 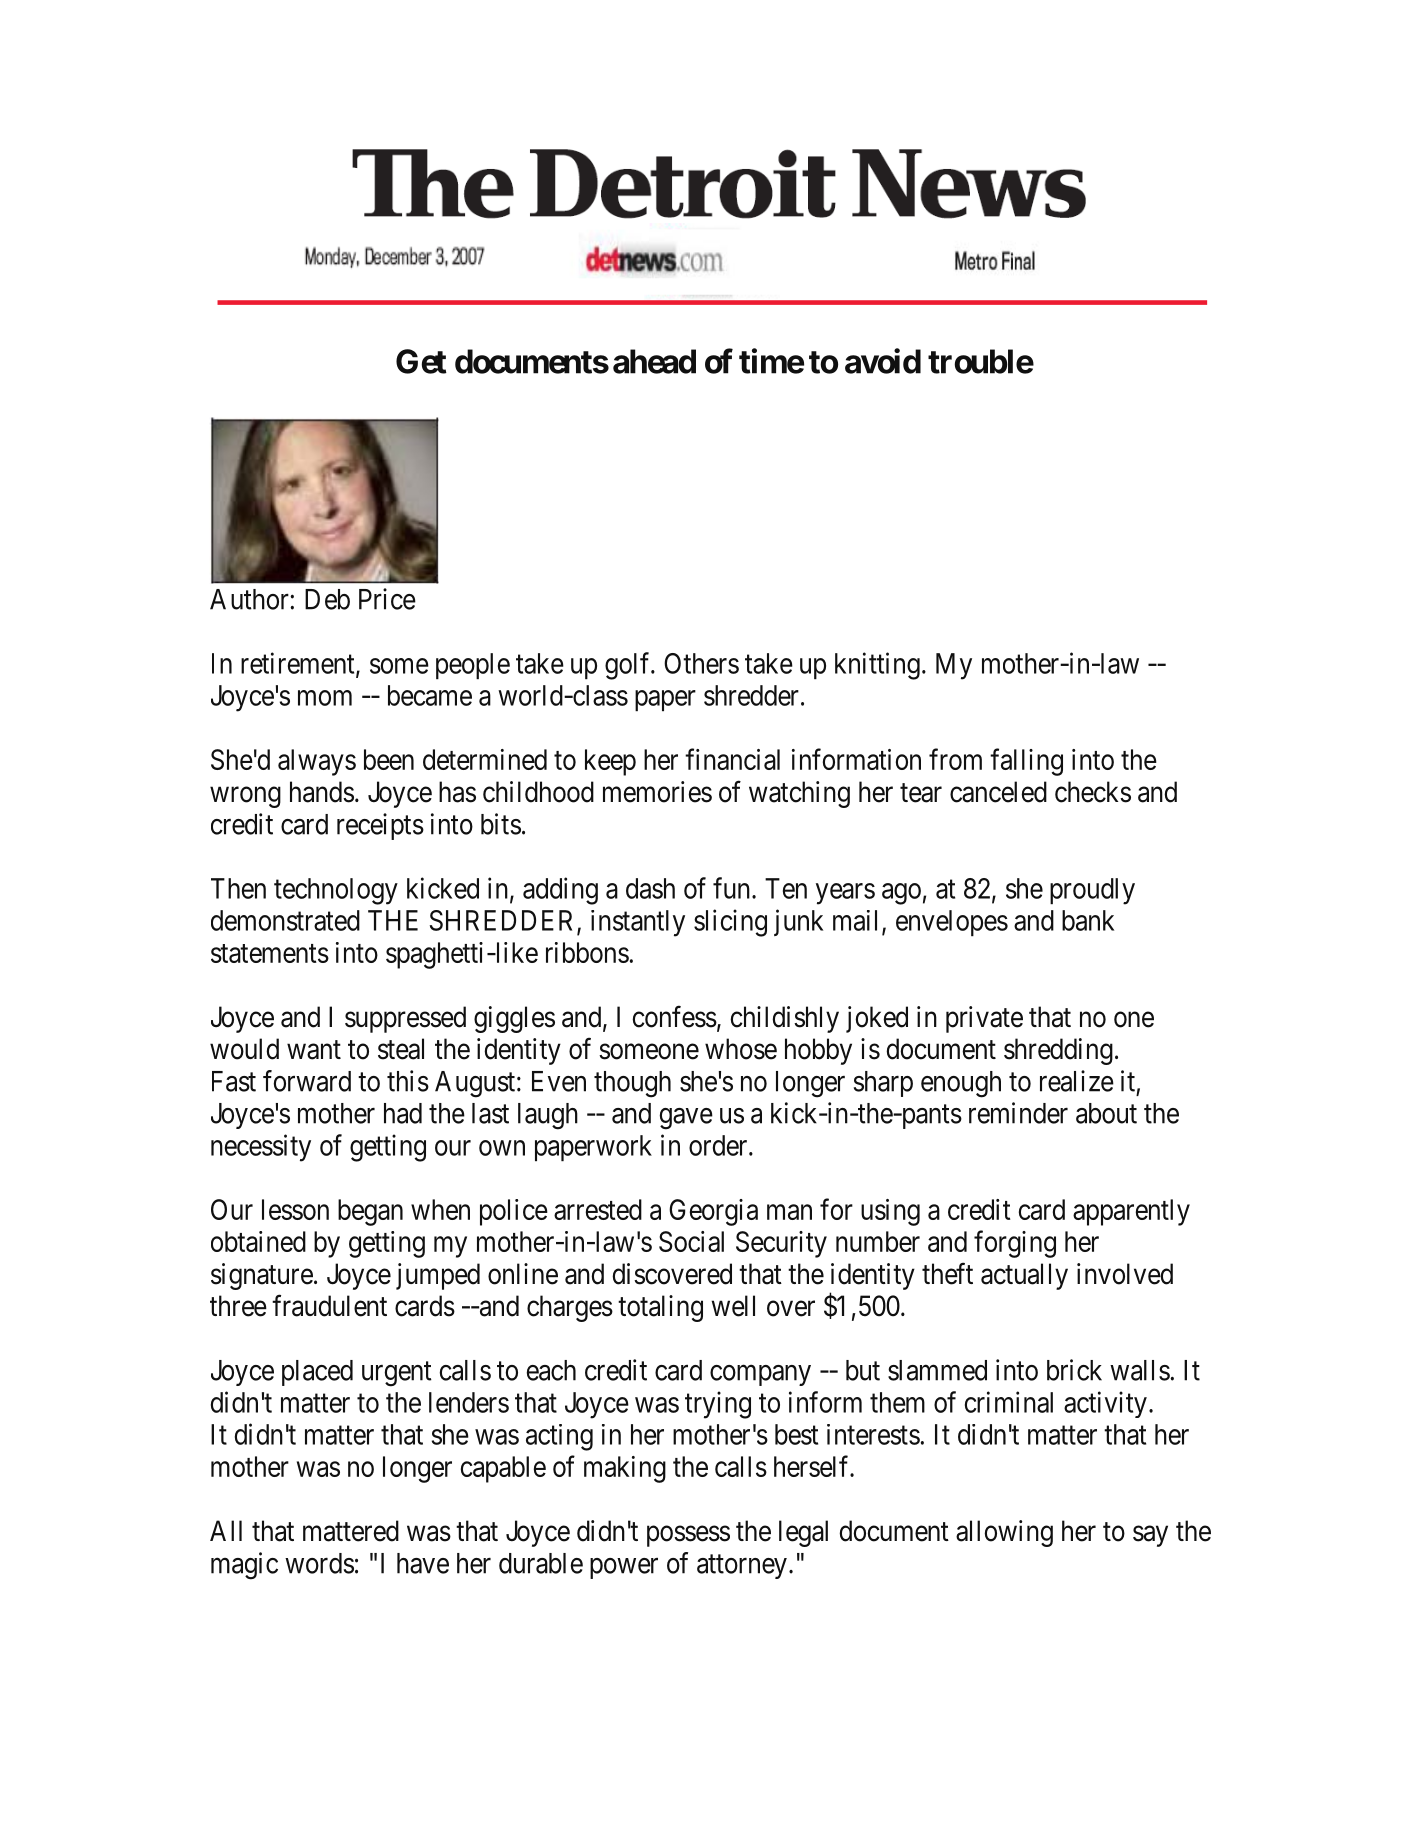 What do you see at coordinates (261, 1148) in the image?
I see `necessity` at bounding box center [261, 1148].
